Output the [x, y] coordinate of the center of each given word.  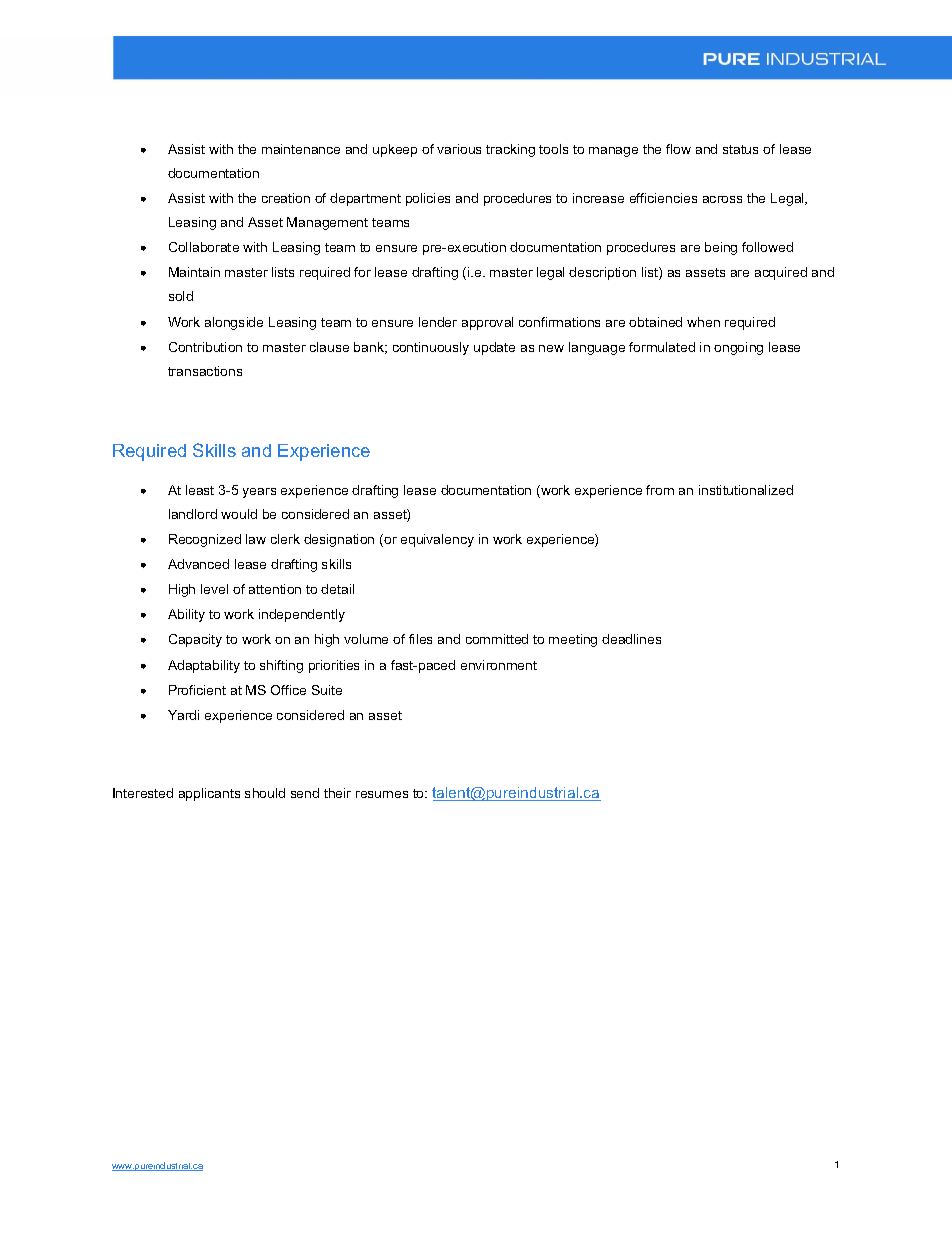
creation [286, 198]
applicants [209, 794]
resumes [382, 794]
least [200, 490]
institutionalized [746, 490]
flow [678, 149]
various [459, 149]
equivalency [437, 540]
